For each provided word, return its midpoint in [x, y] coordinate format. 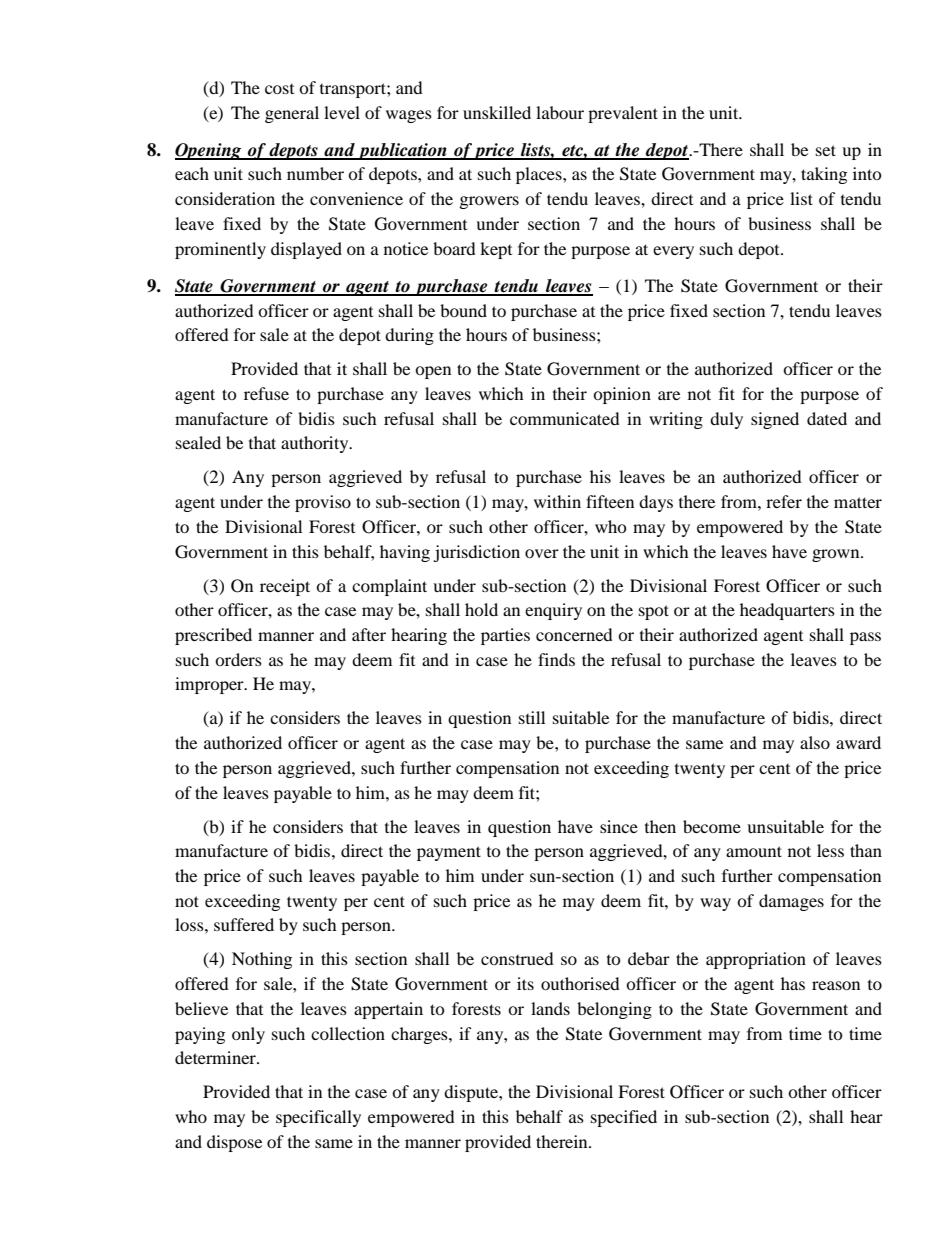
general [292, 114]
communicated [565, 418]
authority [316, 444]
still [532, 717]
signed [775, 420]
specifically [318, 1118]
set [826, 150]
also [815, 742]
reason [836, 985]
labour [560, 112]
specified [624, 1118]
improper [210, 685]
